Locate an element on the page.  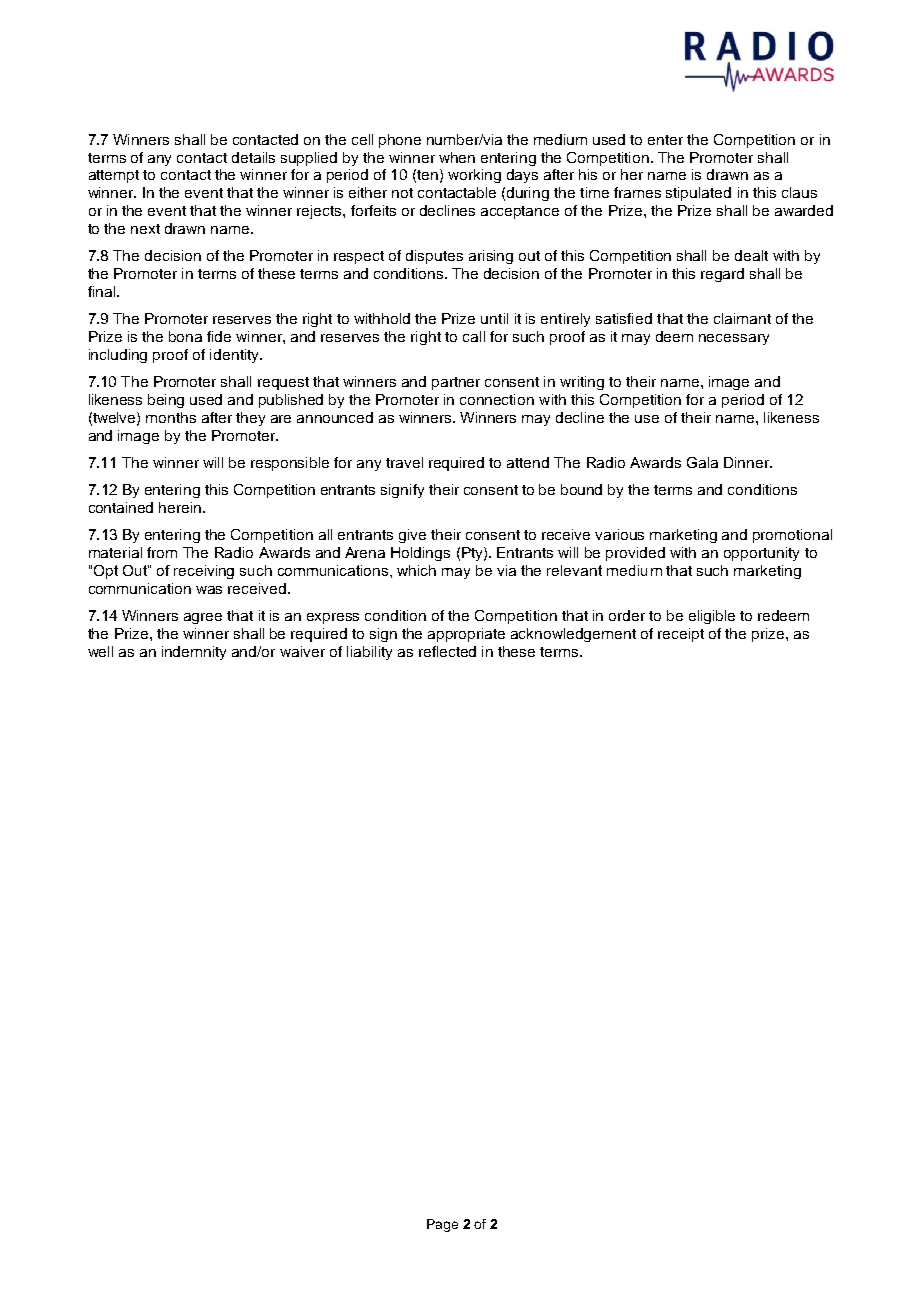
receipt is located at coordinates (681, 635).
